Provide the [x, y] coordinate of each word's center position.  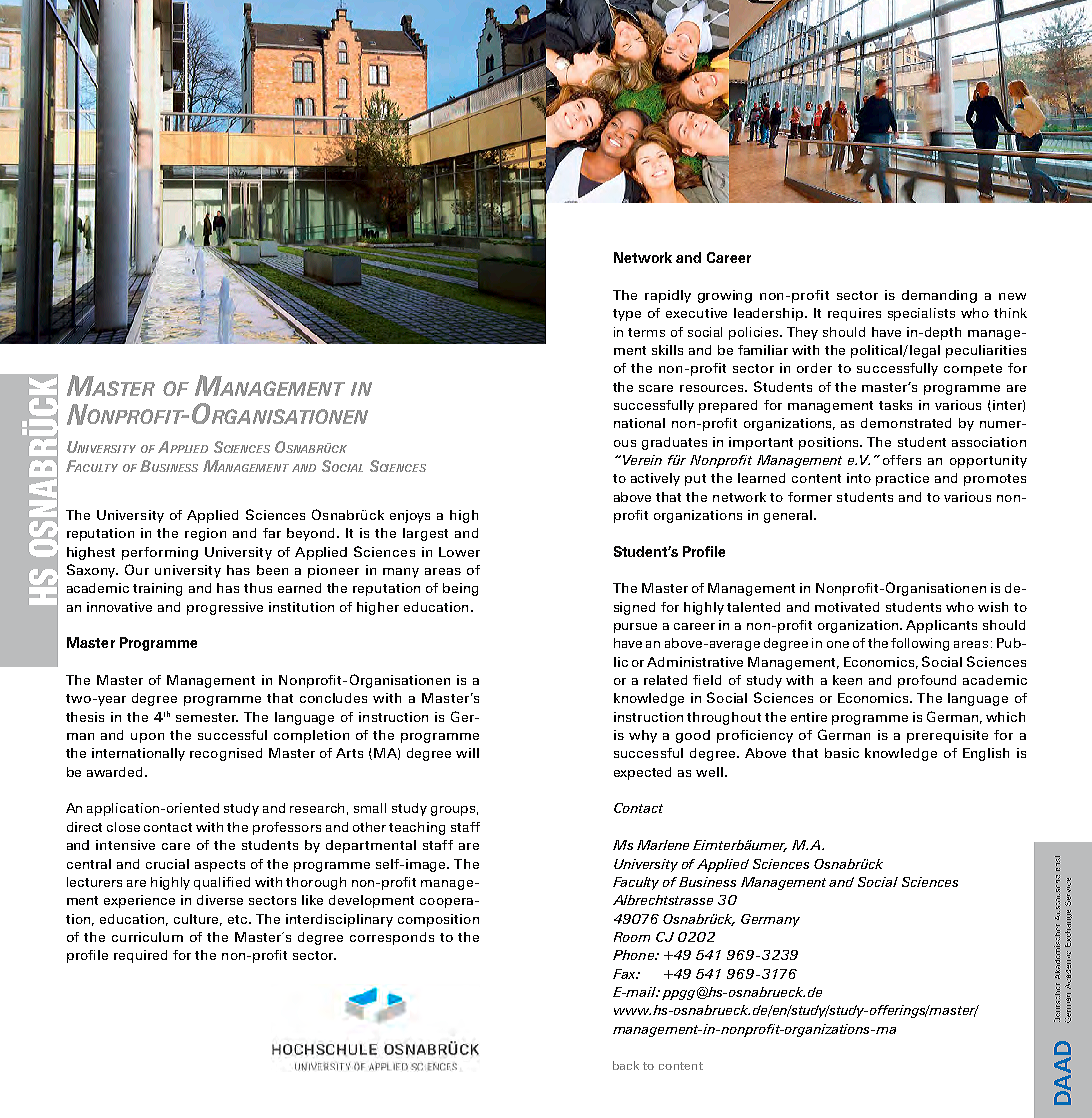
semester [207, 717]
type [627, 315]
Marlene [663, 845]
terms [646, 332]
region [205, 534]
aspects [220, 866]
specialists [921, 314]
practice [902, 479]
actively [655, 479]
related [665, 680]
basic [842, 753]
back [626, 1065]
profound [927, 681]
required [140, 956]
